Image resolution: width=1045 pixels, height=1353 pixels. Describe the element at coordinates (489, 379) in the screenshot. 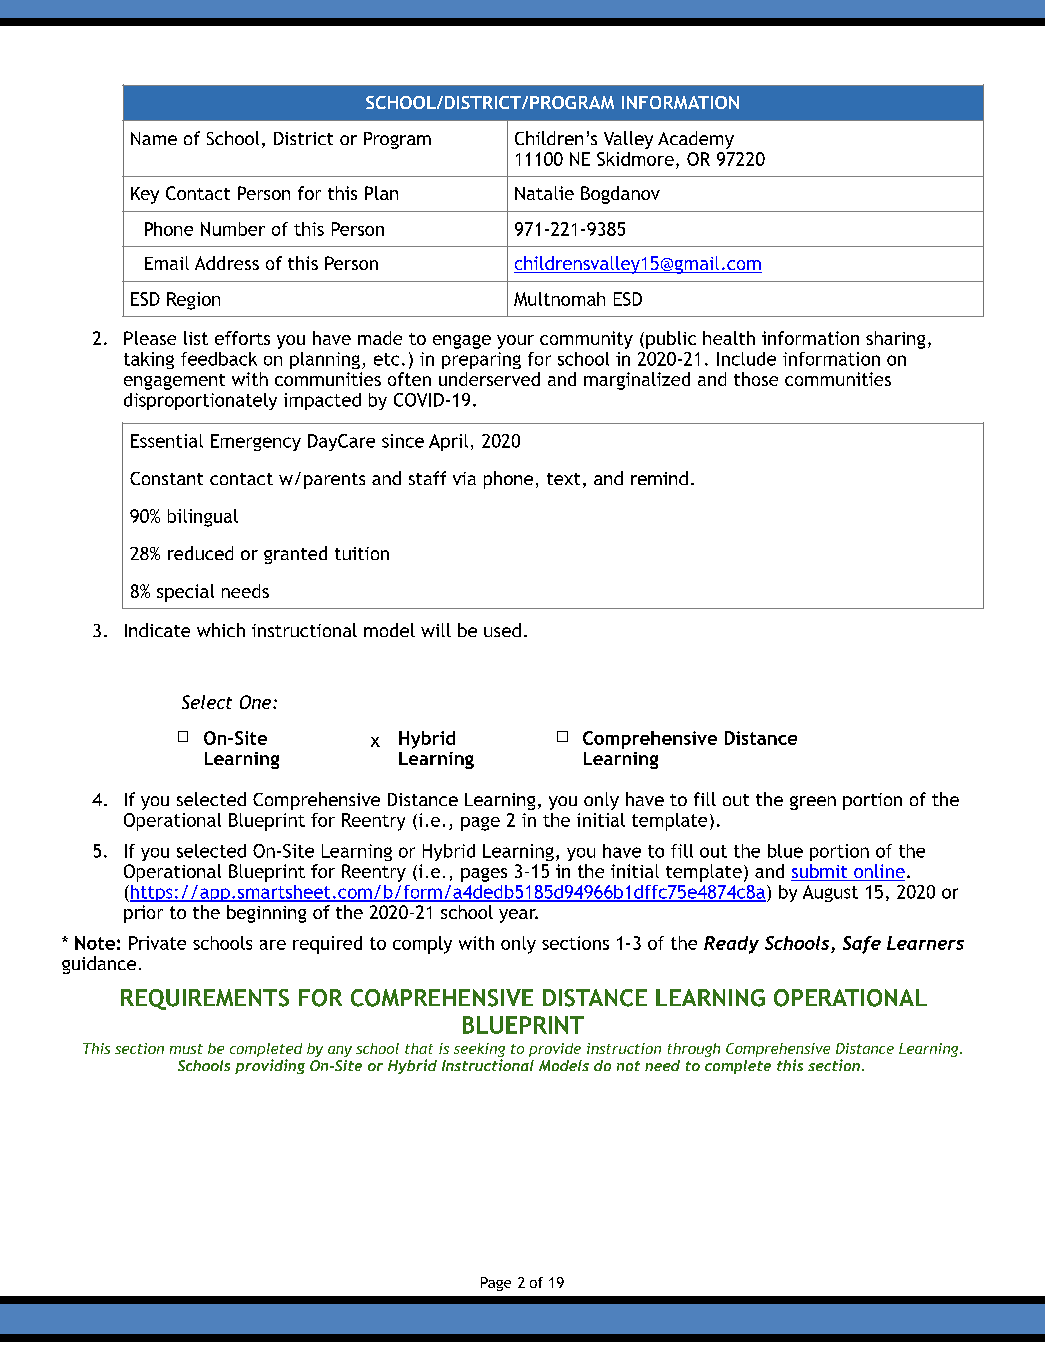

I see `underserved` at that location.
